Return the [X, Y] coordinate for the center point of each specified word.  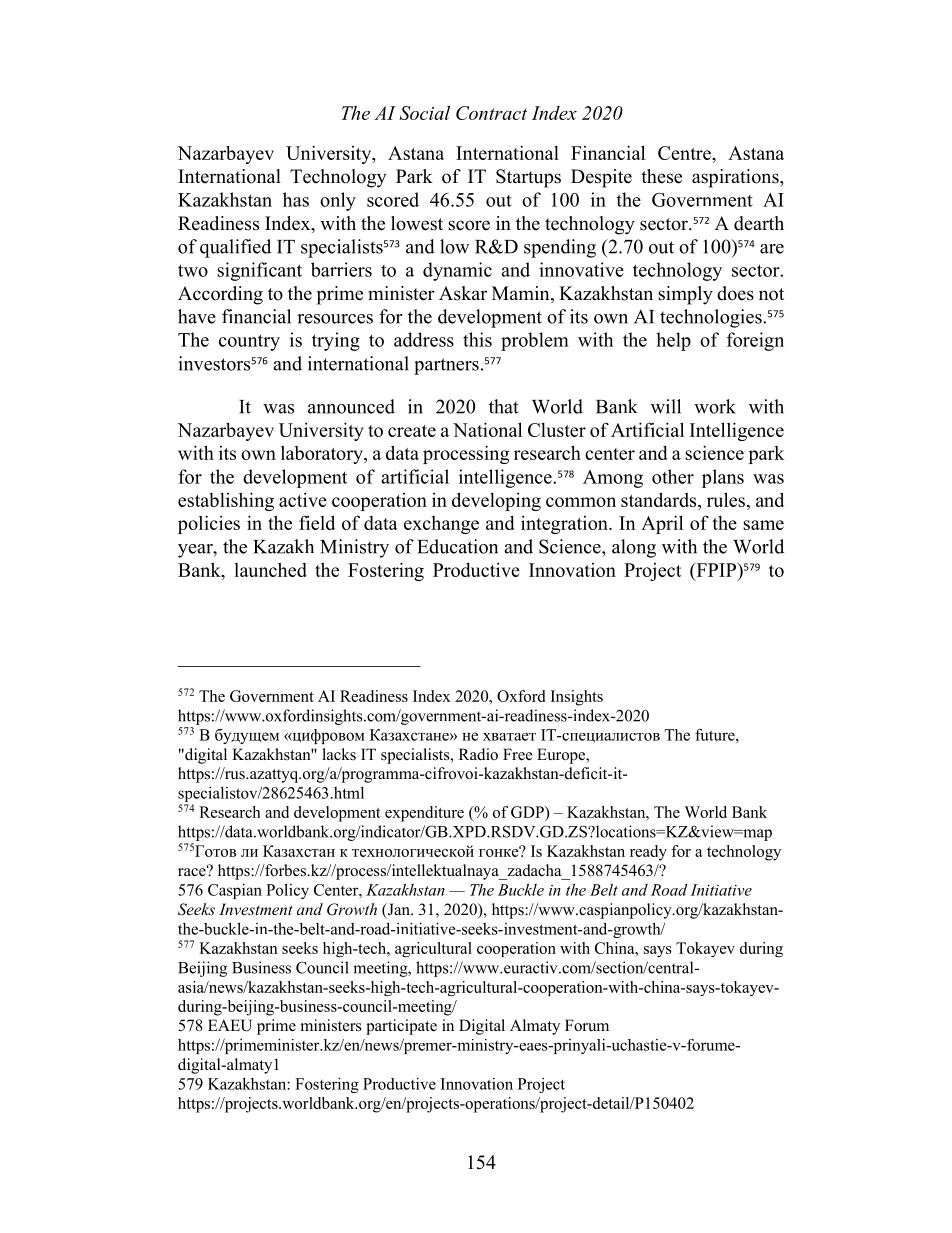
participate [401, 1027]
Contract [491, 113]
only [338, 201]
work [715, 406]
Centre [685, 153]
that [504, 406]
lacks [339, 754]
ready [648, 853]
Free [517, 754]
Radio [478, 754]
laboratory [323, 454]
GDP [528, 813]
